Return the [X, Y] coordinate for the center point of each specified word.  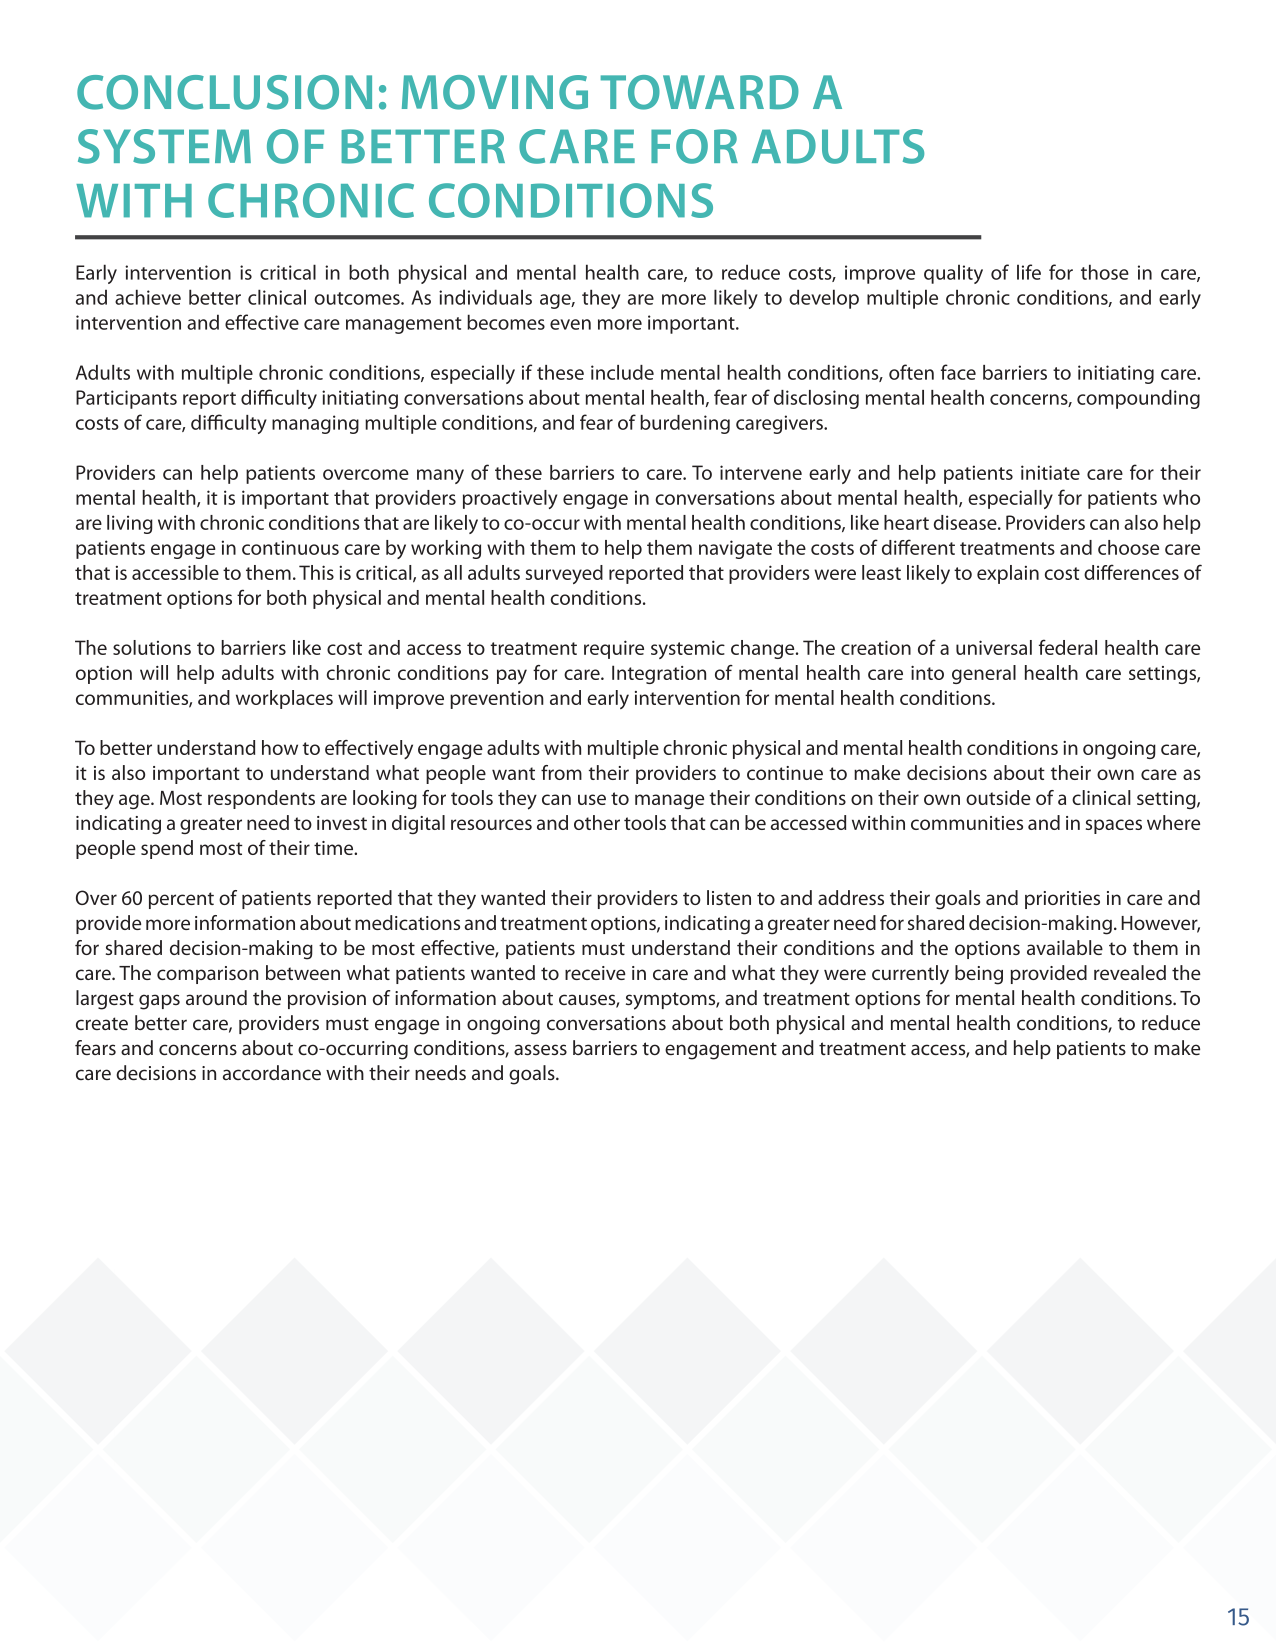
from [561, 772]
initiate [1050, 472]
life [1029, 272]
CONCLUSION [224, 92]
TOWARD [700, 92]
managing [315, 424]
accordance [272, 1072]
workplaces [284, 699]
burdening [685, 424]
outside [998, 797]
